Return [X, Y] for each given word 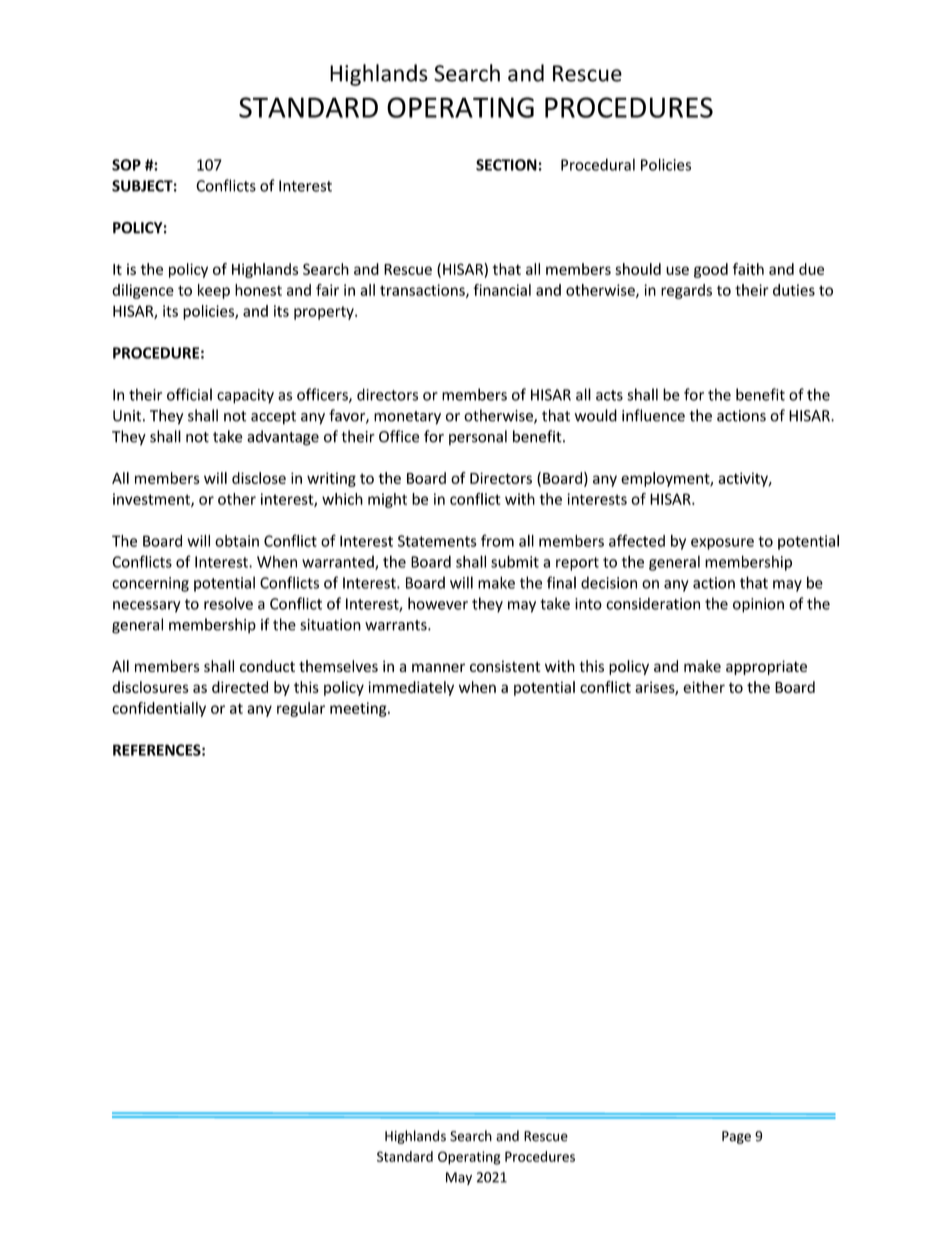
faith [748, 269]
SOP [126, 165]
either [704, 687]
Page [736, 1137]
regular [301, 709]
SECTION [506, 165]
